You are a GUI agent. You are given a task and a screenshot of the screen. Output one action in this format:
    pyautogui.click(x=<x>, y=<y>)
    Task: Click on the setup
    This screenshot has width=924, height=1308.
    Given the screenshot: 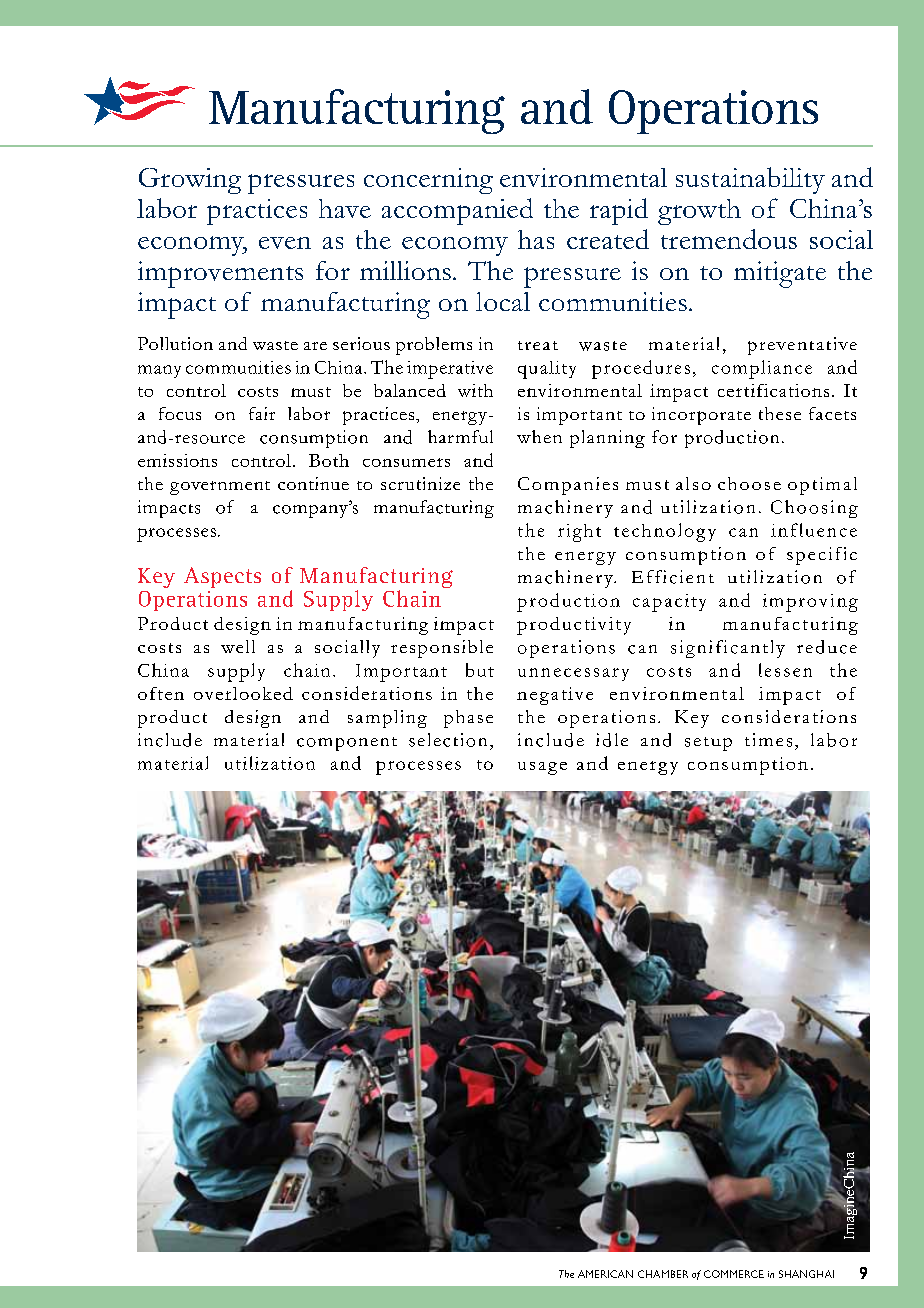 What is the action you would take?
    pyautogui.click(x=708, y=744)
